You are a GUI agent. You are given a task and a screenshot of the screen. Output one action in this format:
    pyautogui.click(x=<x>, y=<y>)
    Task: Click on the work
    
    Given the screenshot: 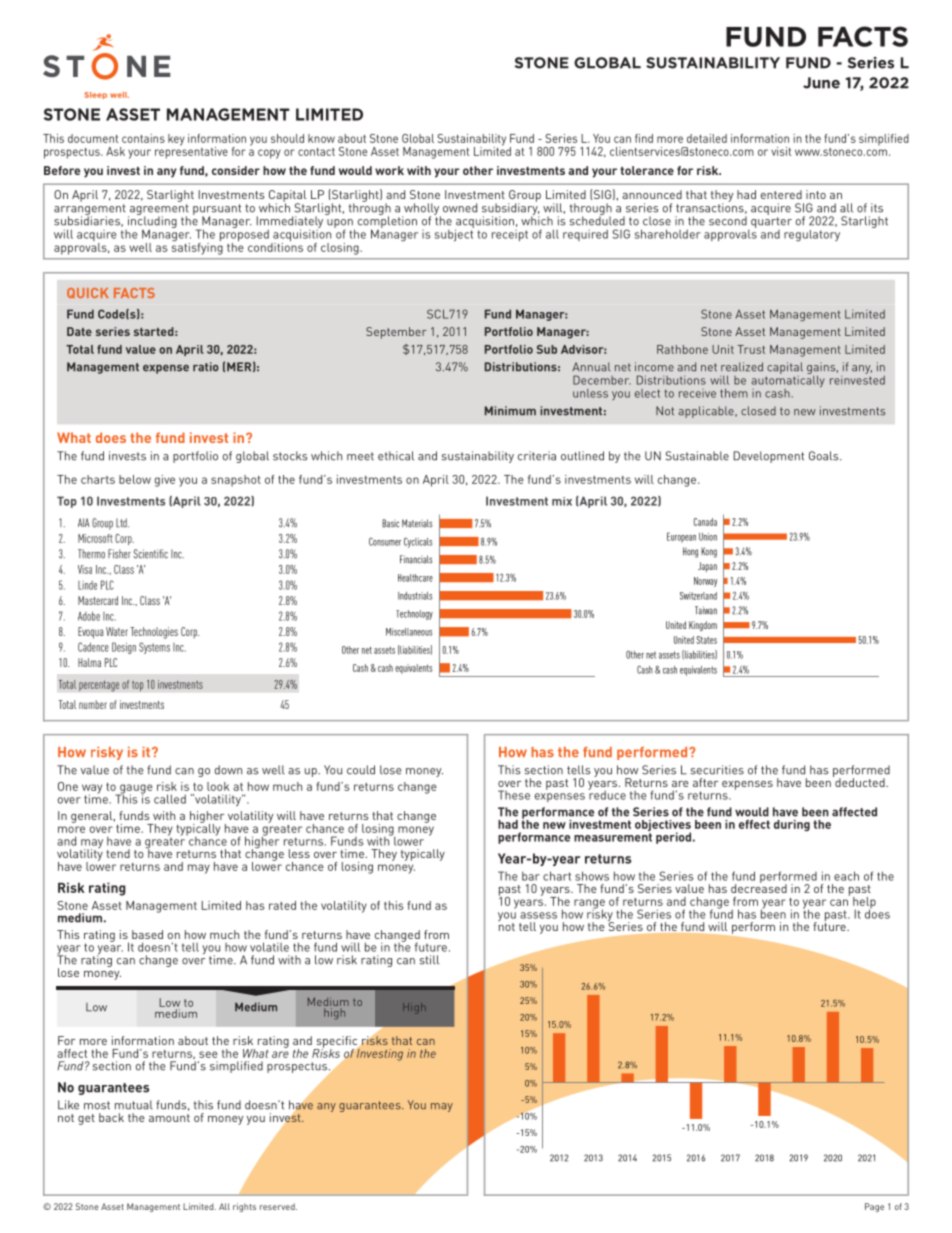 What is the action you would take?
    pyautogui.click(x=389, y=170)
